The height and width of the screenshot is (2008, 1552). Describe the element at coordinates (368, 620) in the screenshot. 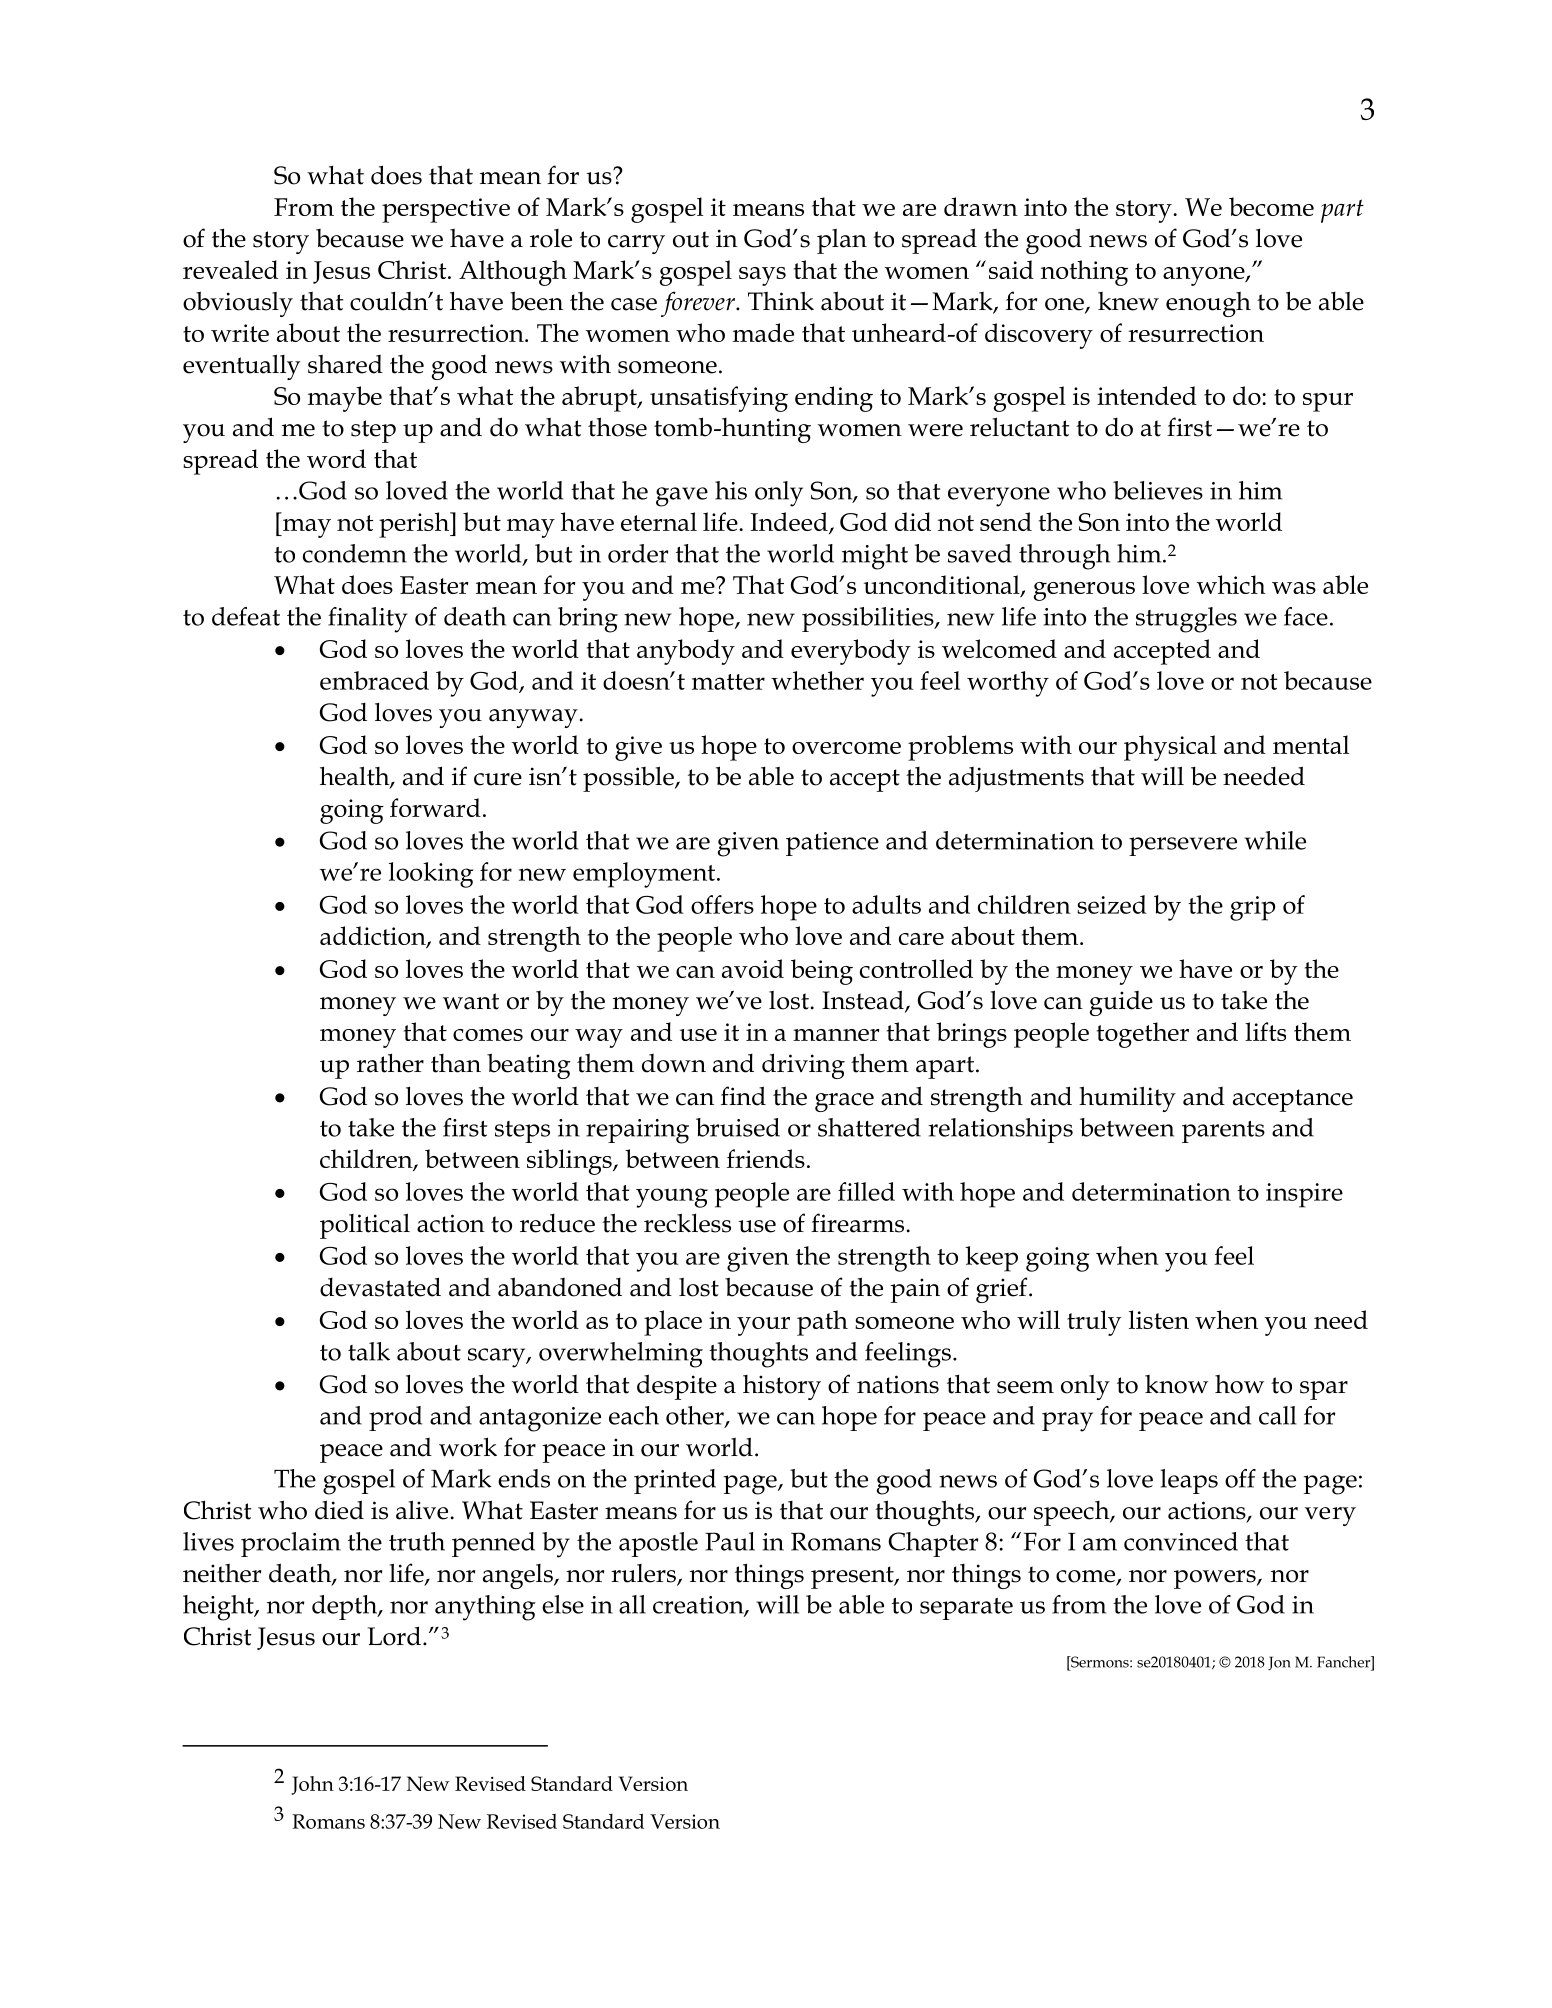

I see `finality` at that location.
